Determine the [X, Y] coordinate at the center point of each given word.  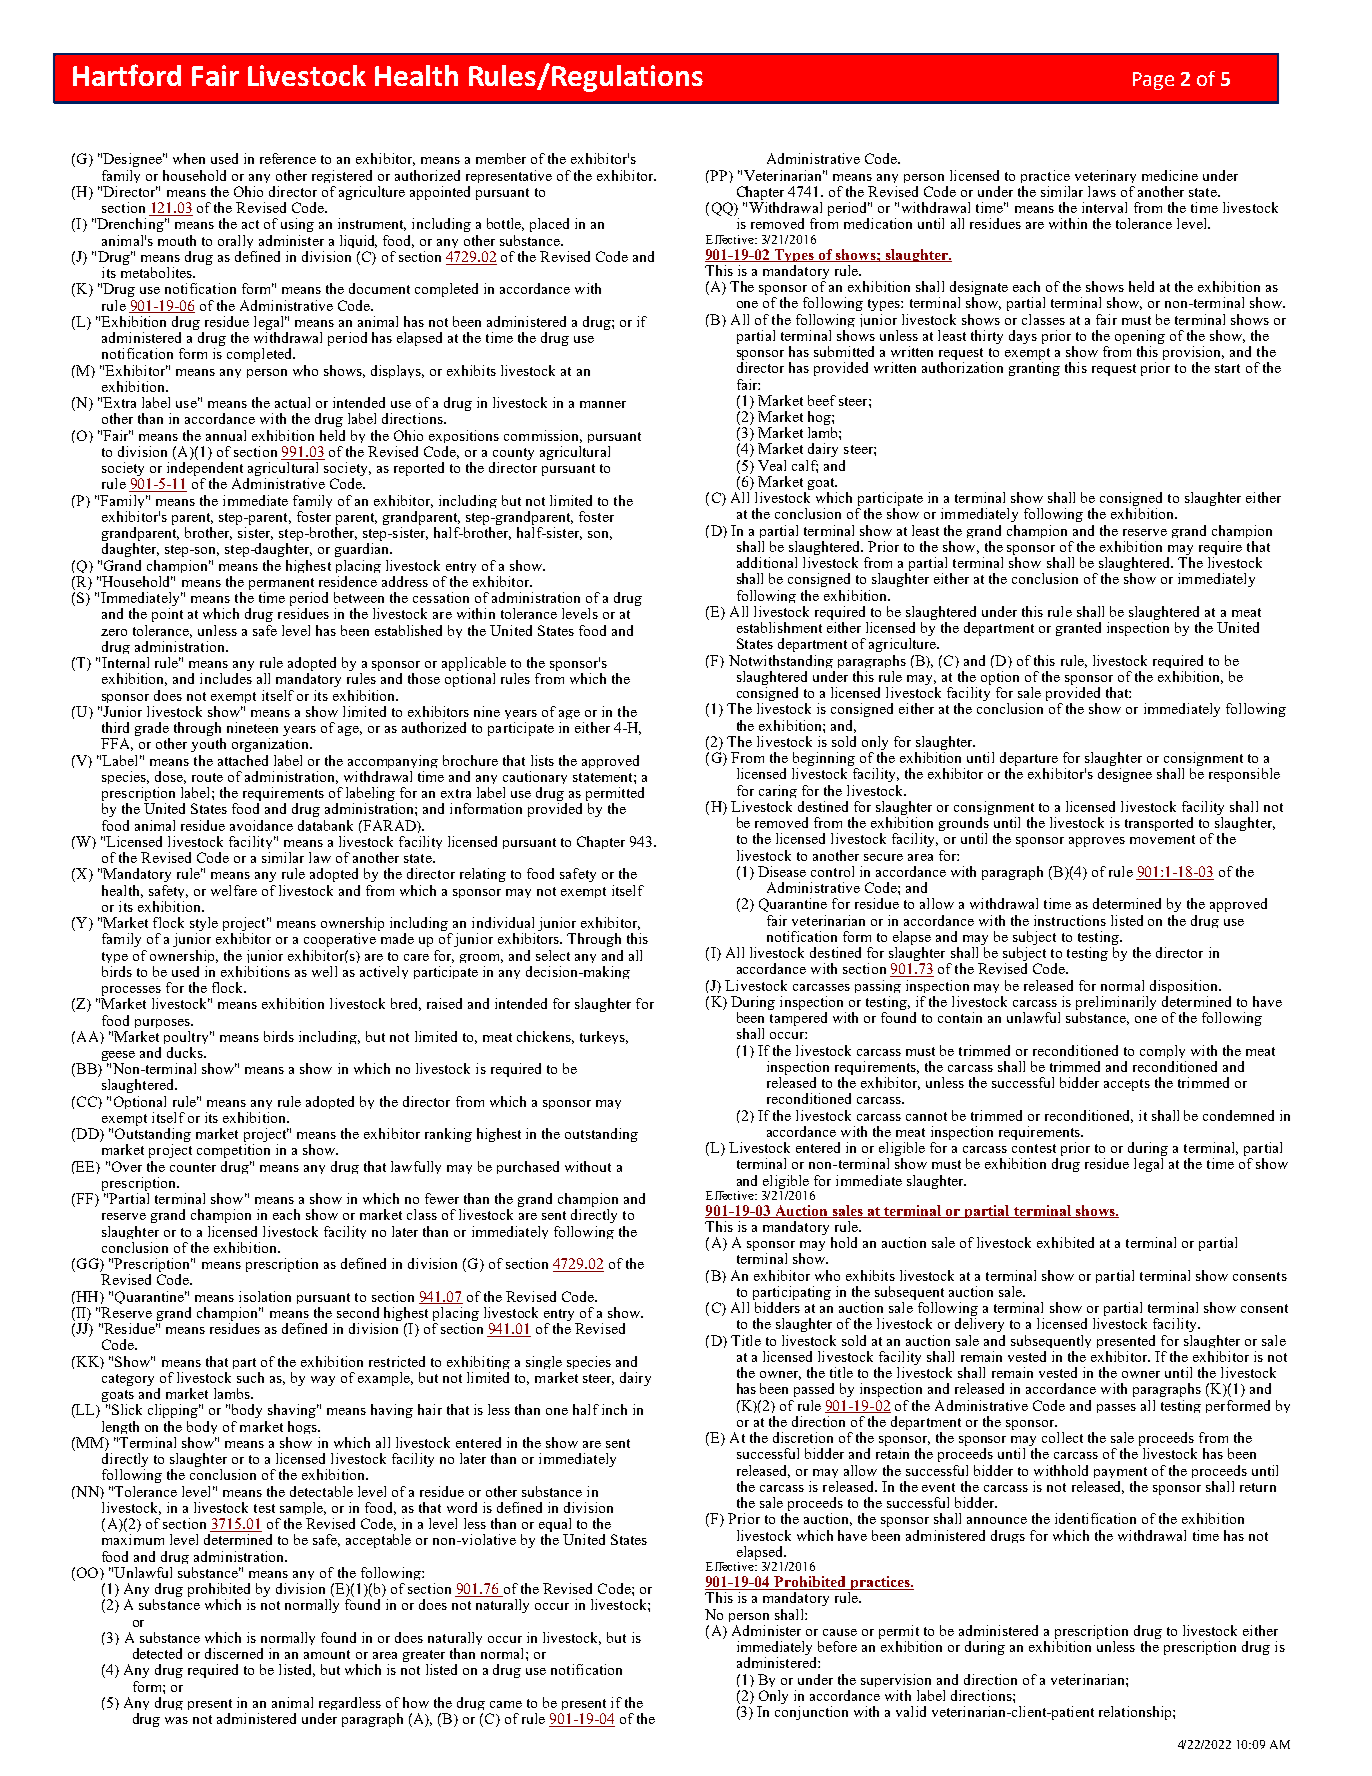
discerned [234, 1653]
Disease [782, 871]
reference [288, 158]
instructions [1070, 920]
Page [1153, 81]
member [501, 158]
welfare [234, 890]
